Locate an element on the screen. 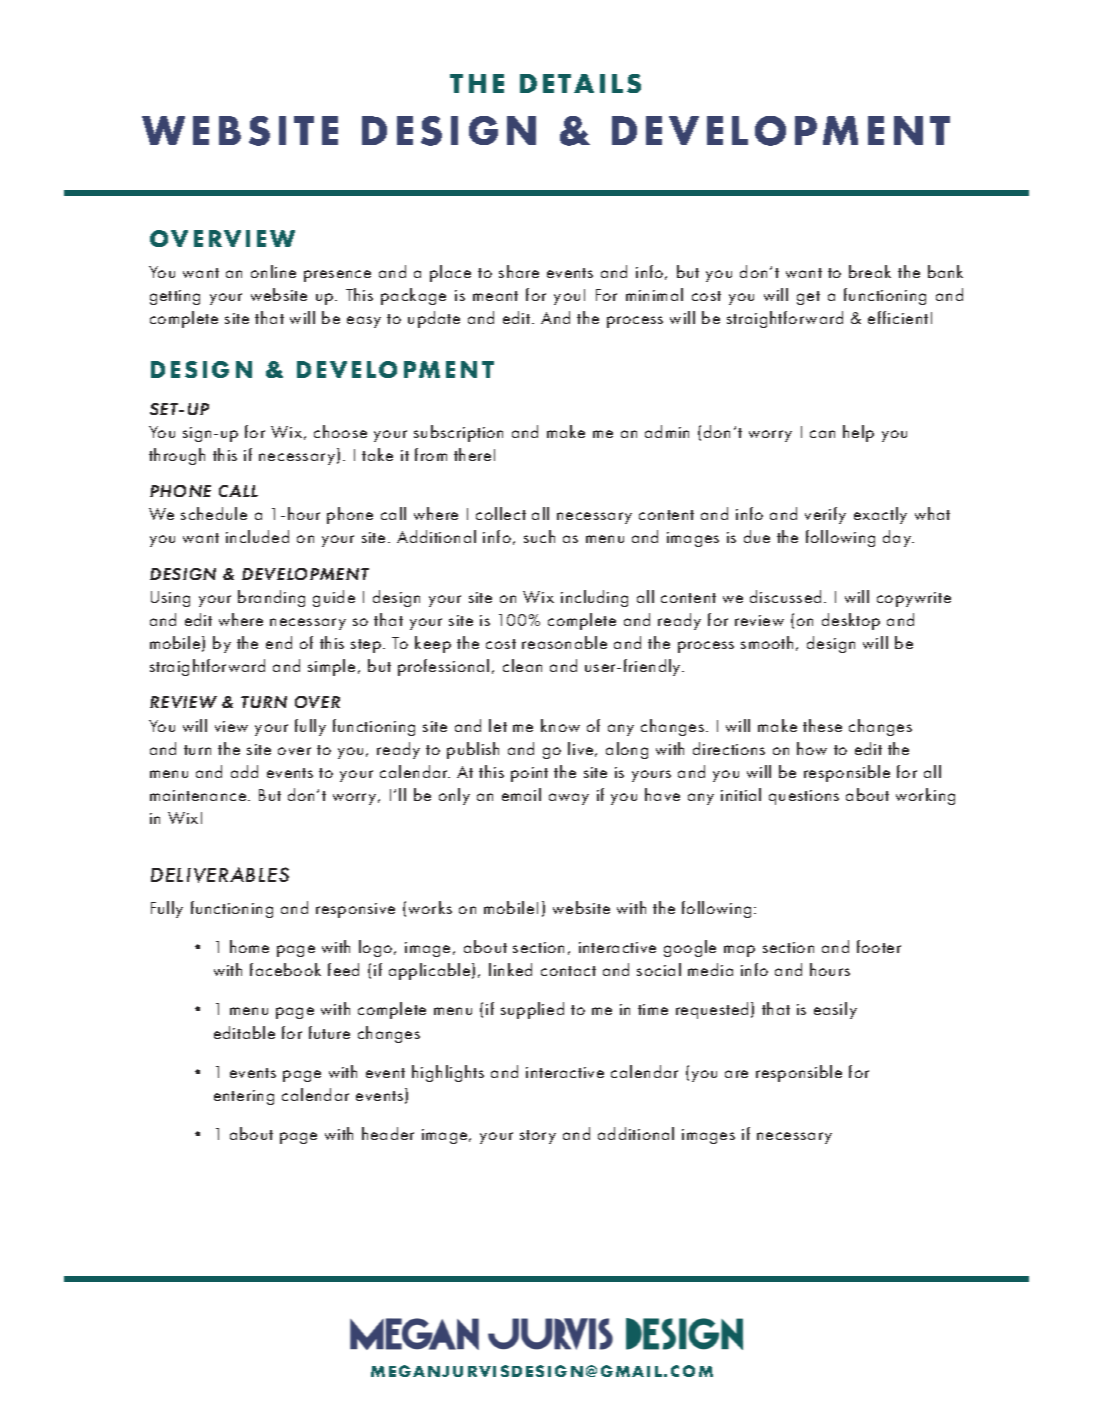  day is located at coordinates (898, 538).
